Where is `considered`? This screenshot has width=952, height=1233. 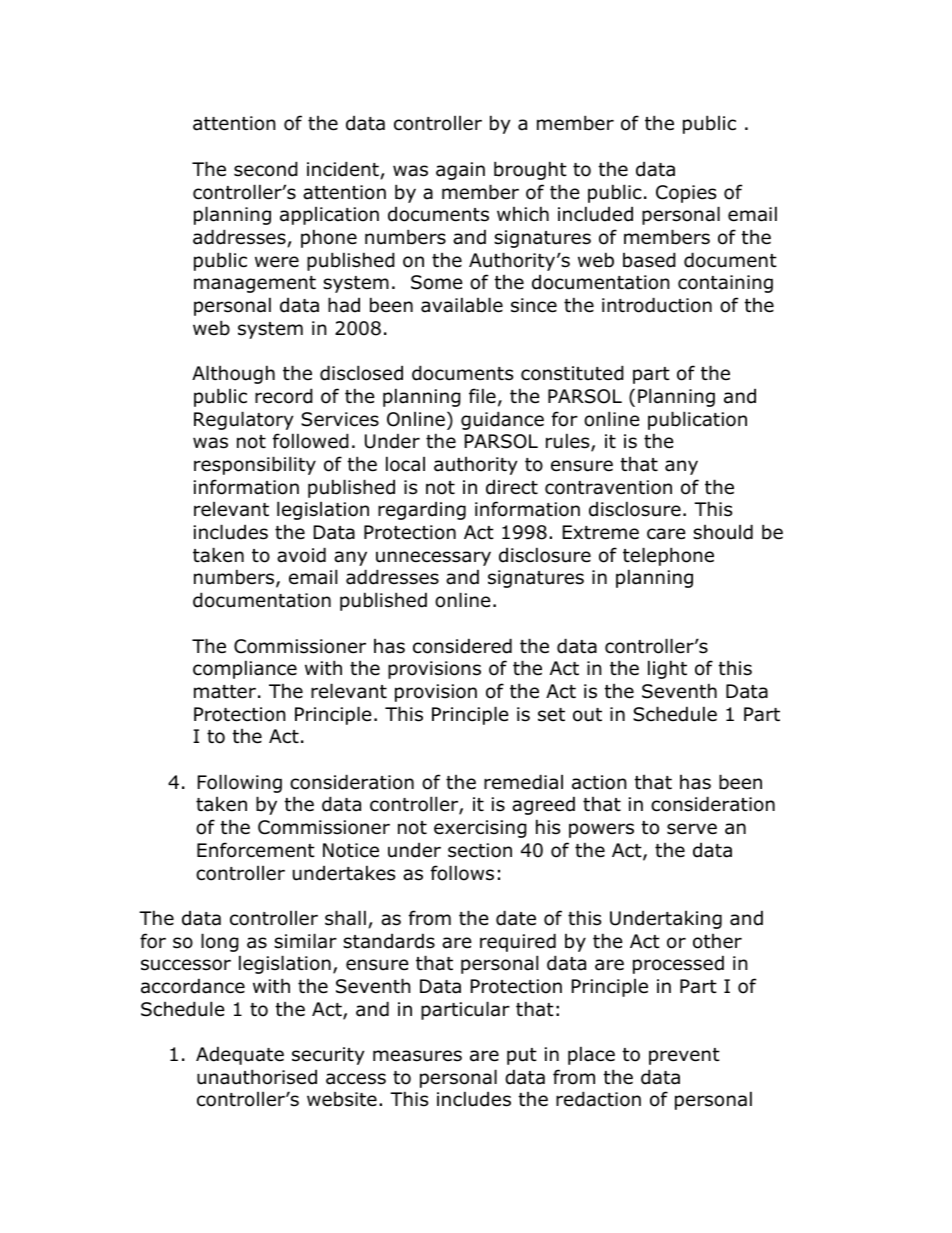
considered is located at coordinates (462, 646).
